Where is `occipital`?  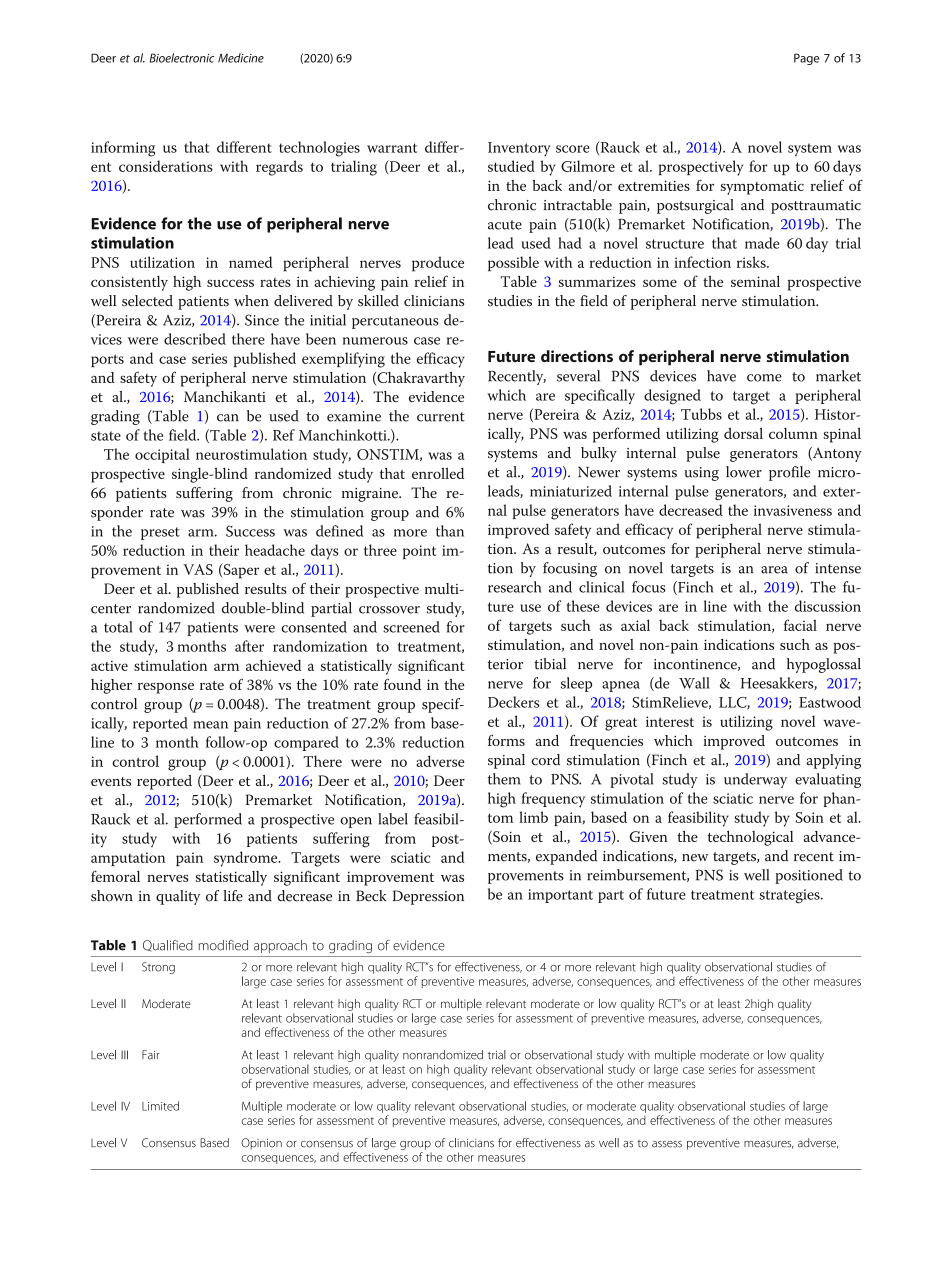
occipital is located at coordinates (162, 455).
